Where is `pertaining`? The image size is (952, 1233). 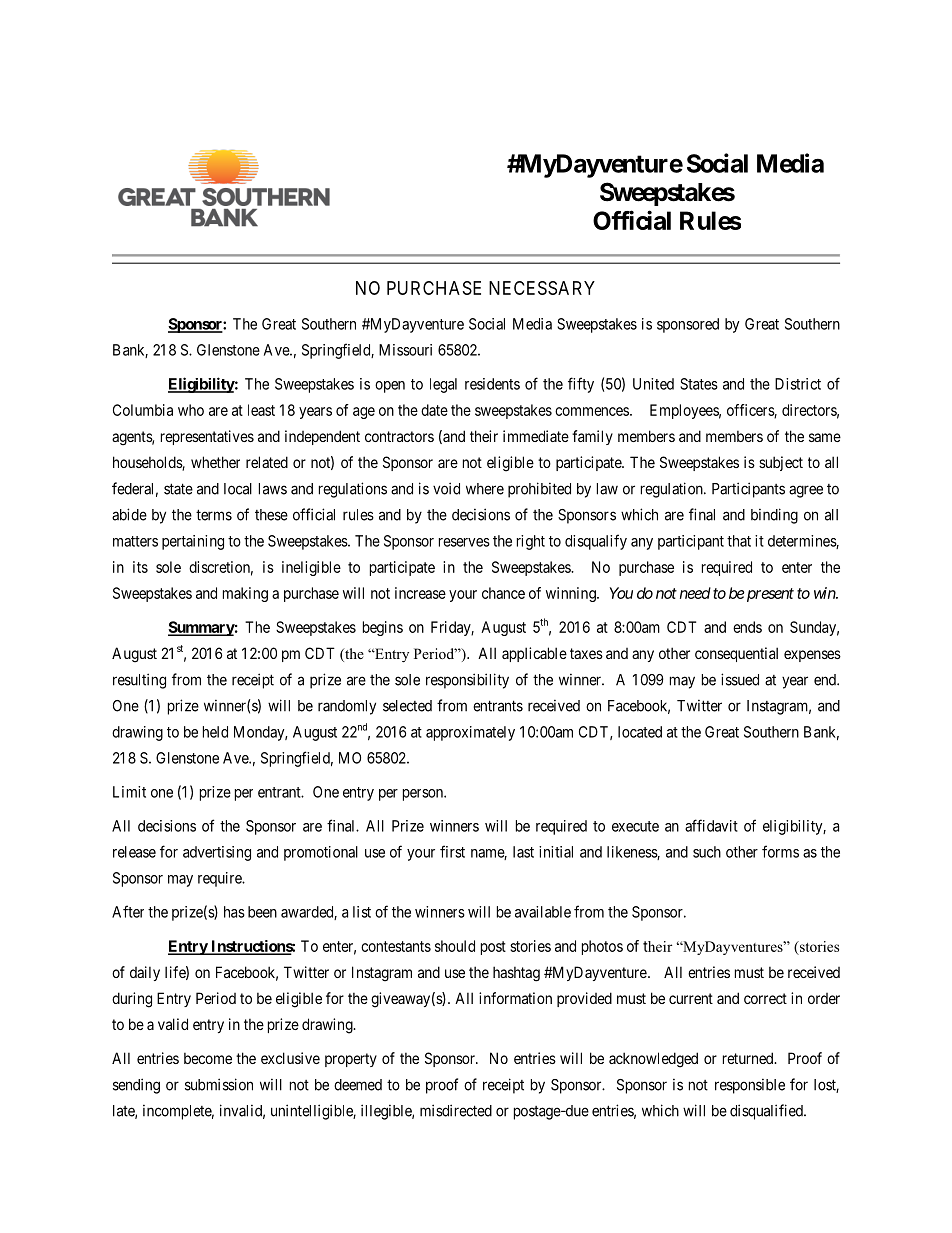 pertaining is located at coordinates (193, 542).
